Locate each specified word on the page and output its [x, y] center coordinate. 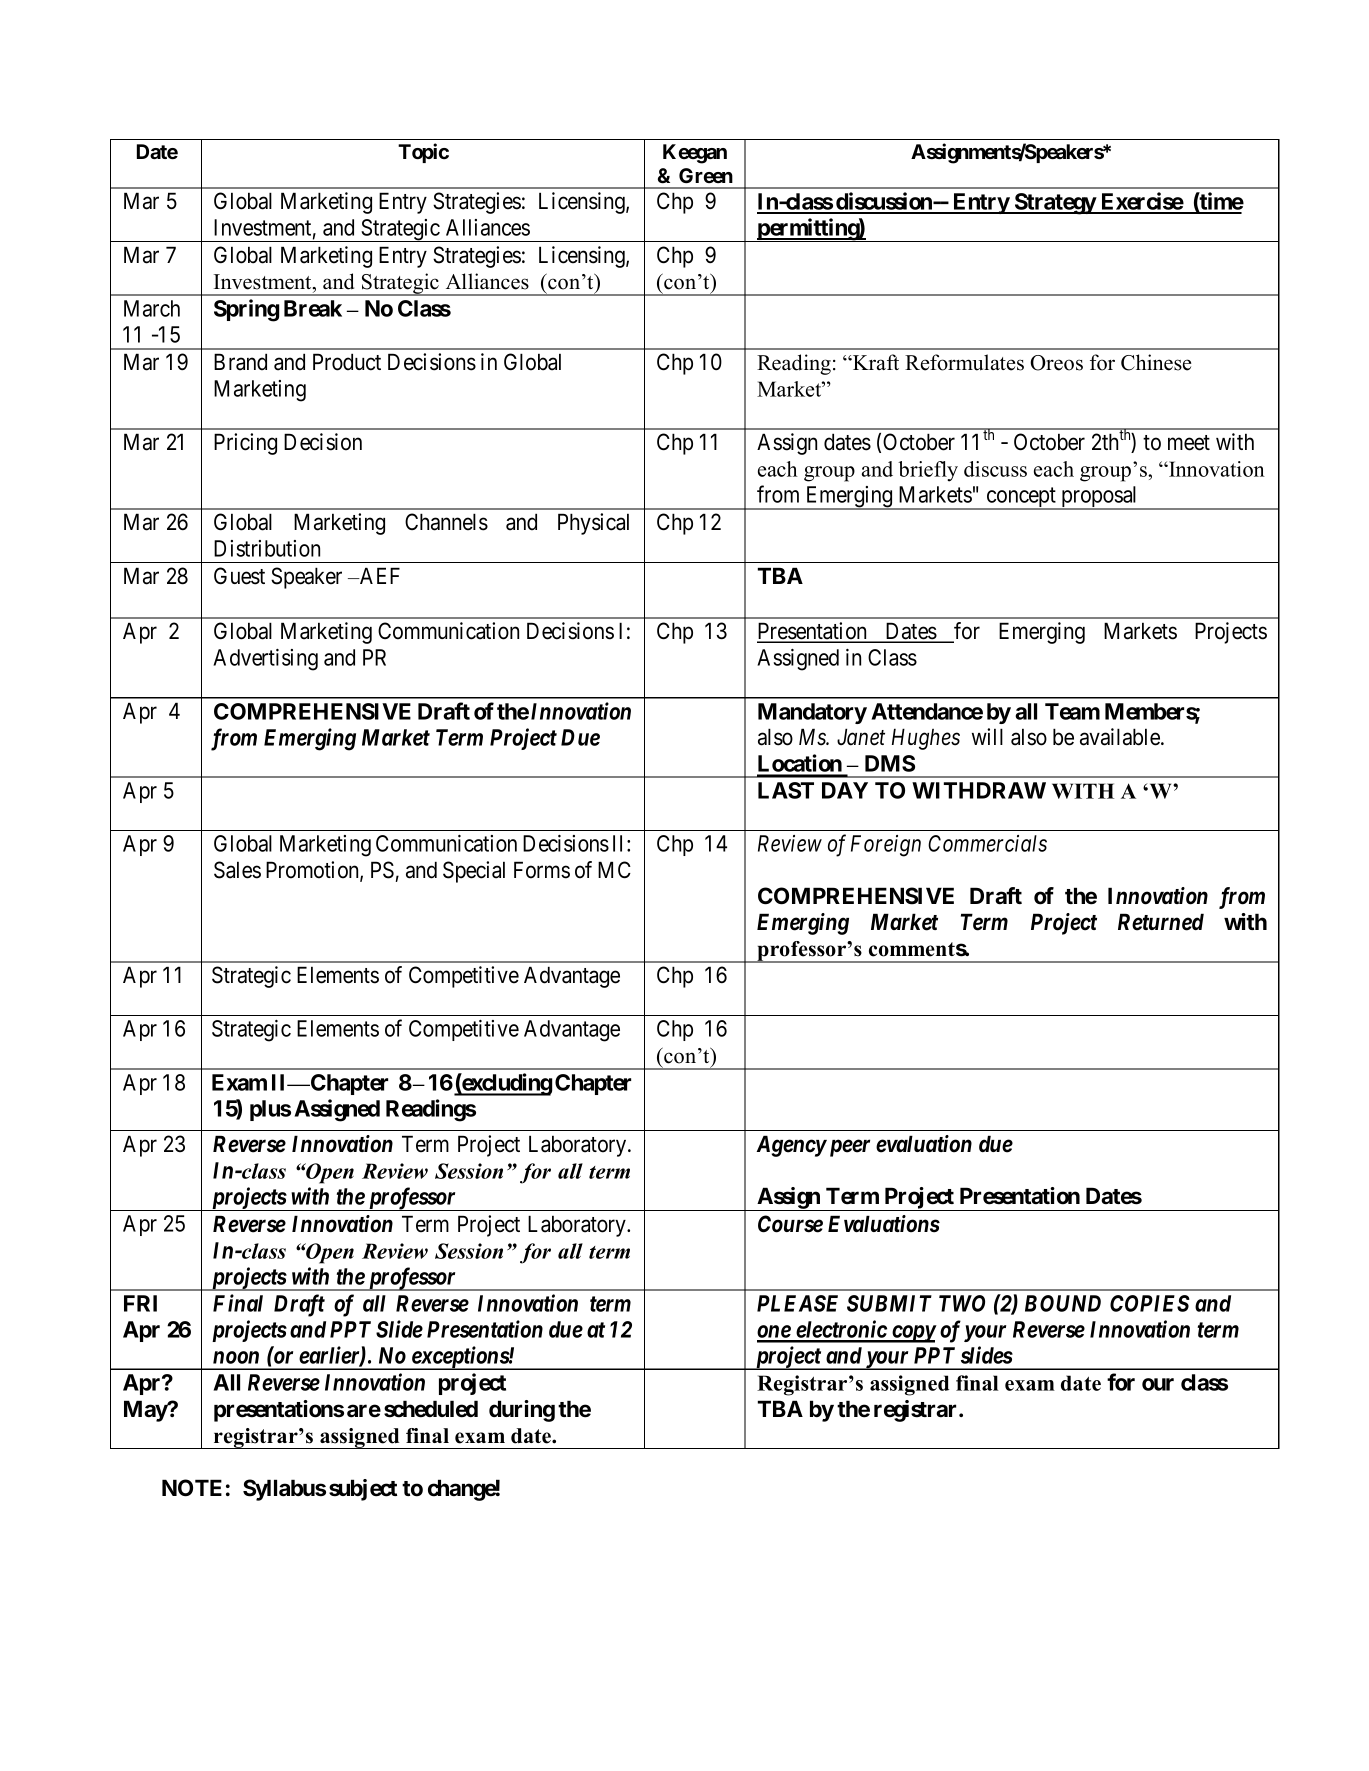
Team [1072, 711]
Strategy [1055, 204]
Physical [593, 524]
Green [706, 175]
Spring [246, 310]
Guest [239, 576]
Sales [237, 870]
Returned [1161, 922]
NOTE [192, 1488]
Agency [792, 1146]
